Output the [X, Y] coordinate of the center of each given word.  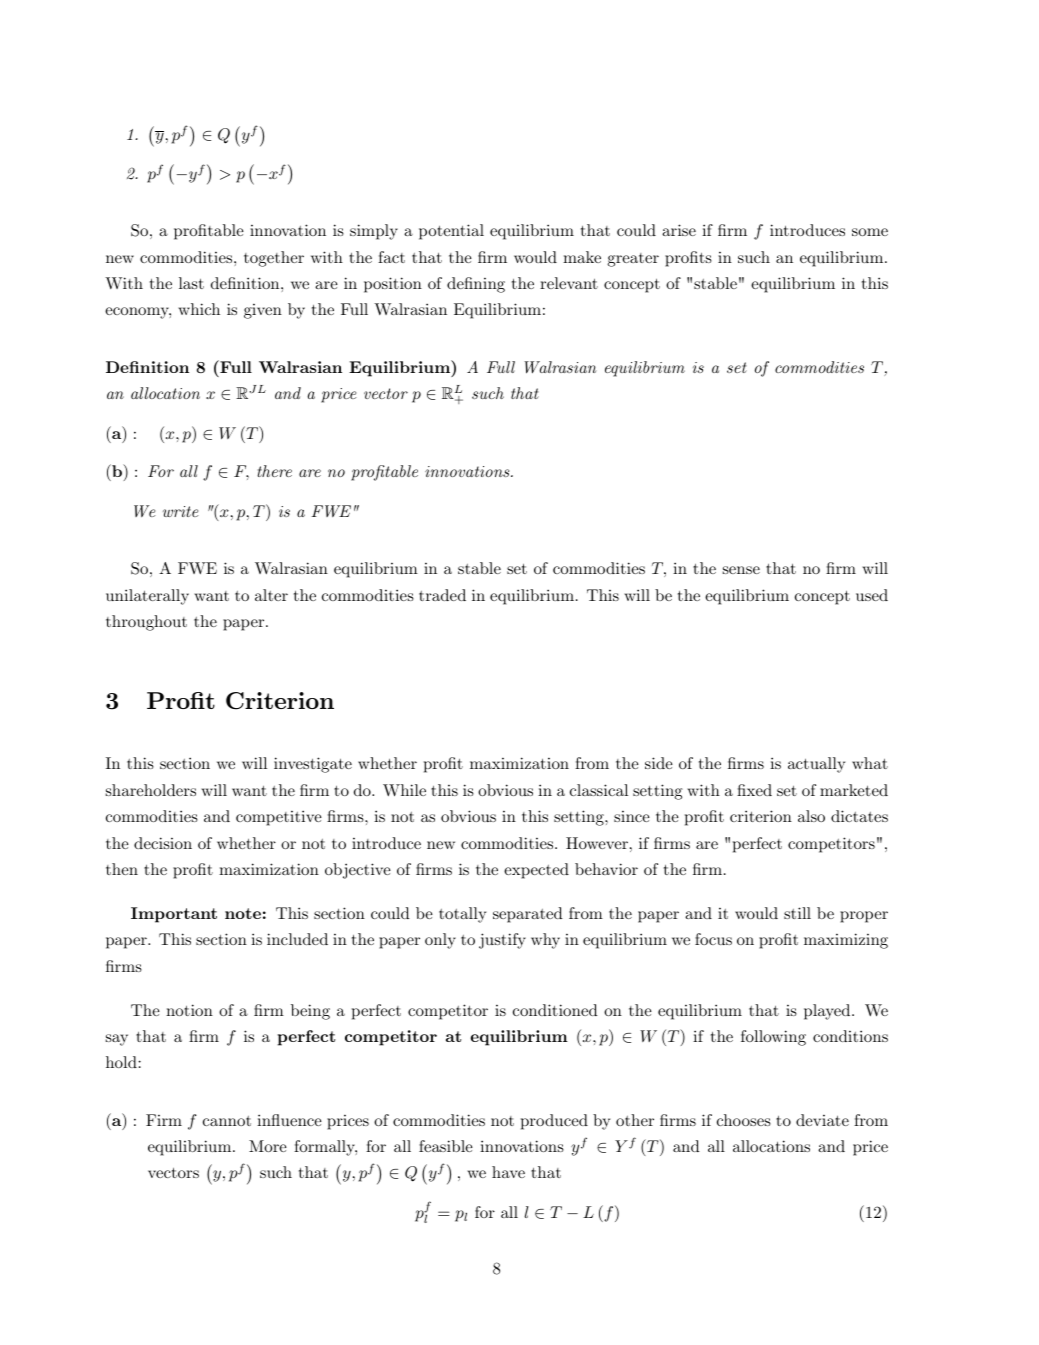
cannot [227, 1121]
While [404, 790]
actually [816, 765]
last [191, 283]
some [870, 232]
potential [451, 232]
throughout [146, 623]
